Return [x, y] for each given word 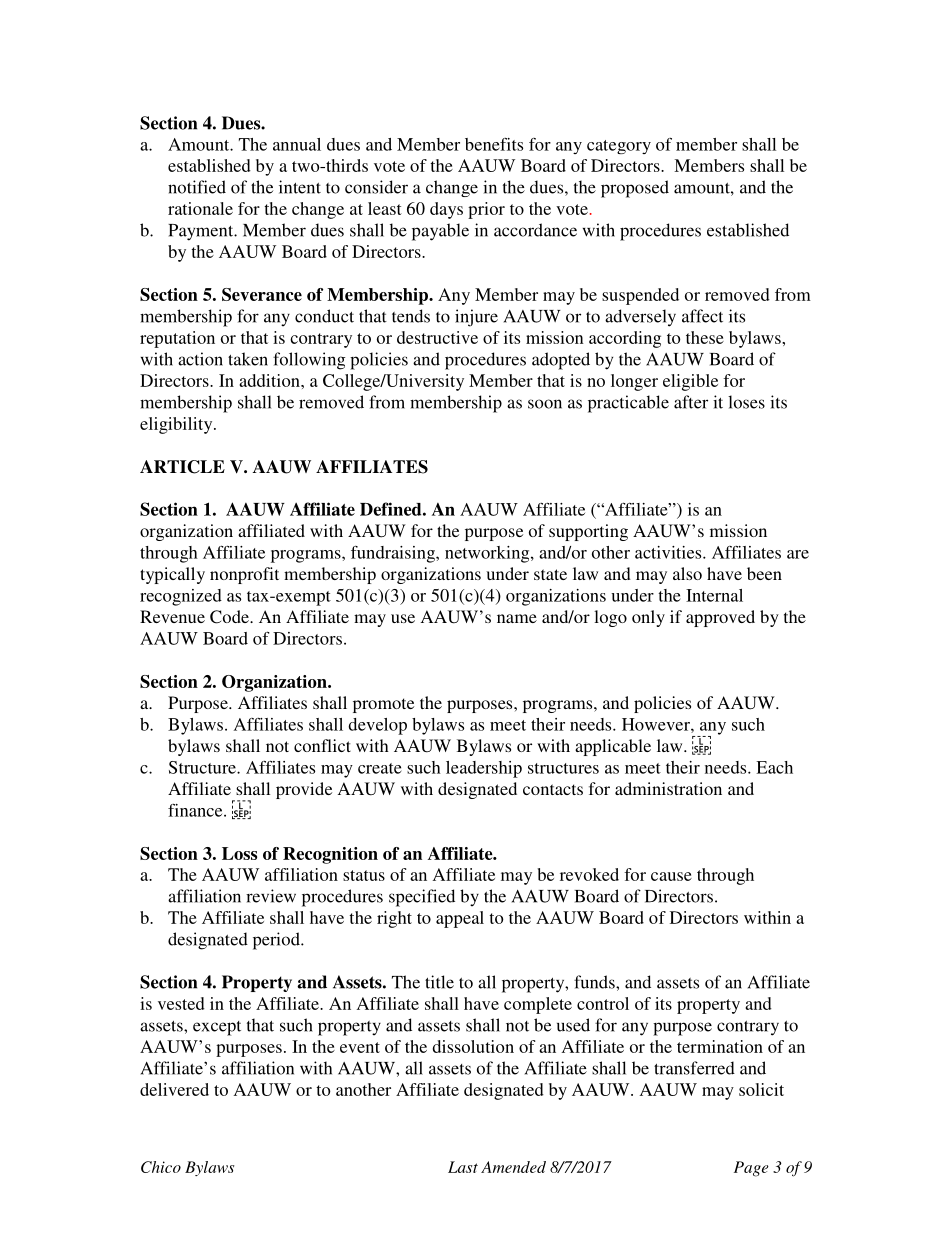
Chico [161, 1167]
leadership [484, 769]
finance [196, 810]
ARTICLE [182, 467]
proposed [635, 189]
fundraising [394, 554]
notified [197, 187]
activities [669, 552]
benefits [494, 144]
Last [463, 1167]
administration [668, 788]
